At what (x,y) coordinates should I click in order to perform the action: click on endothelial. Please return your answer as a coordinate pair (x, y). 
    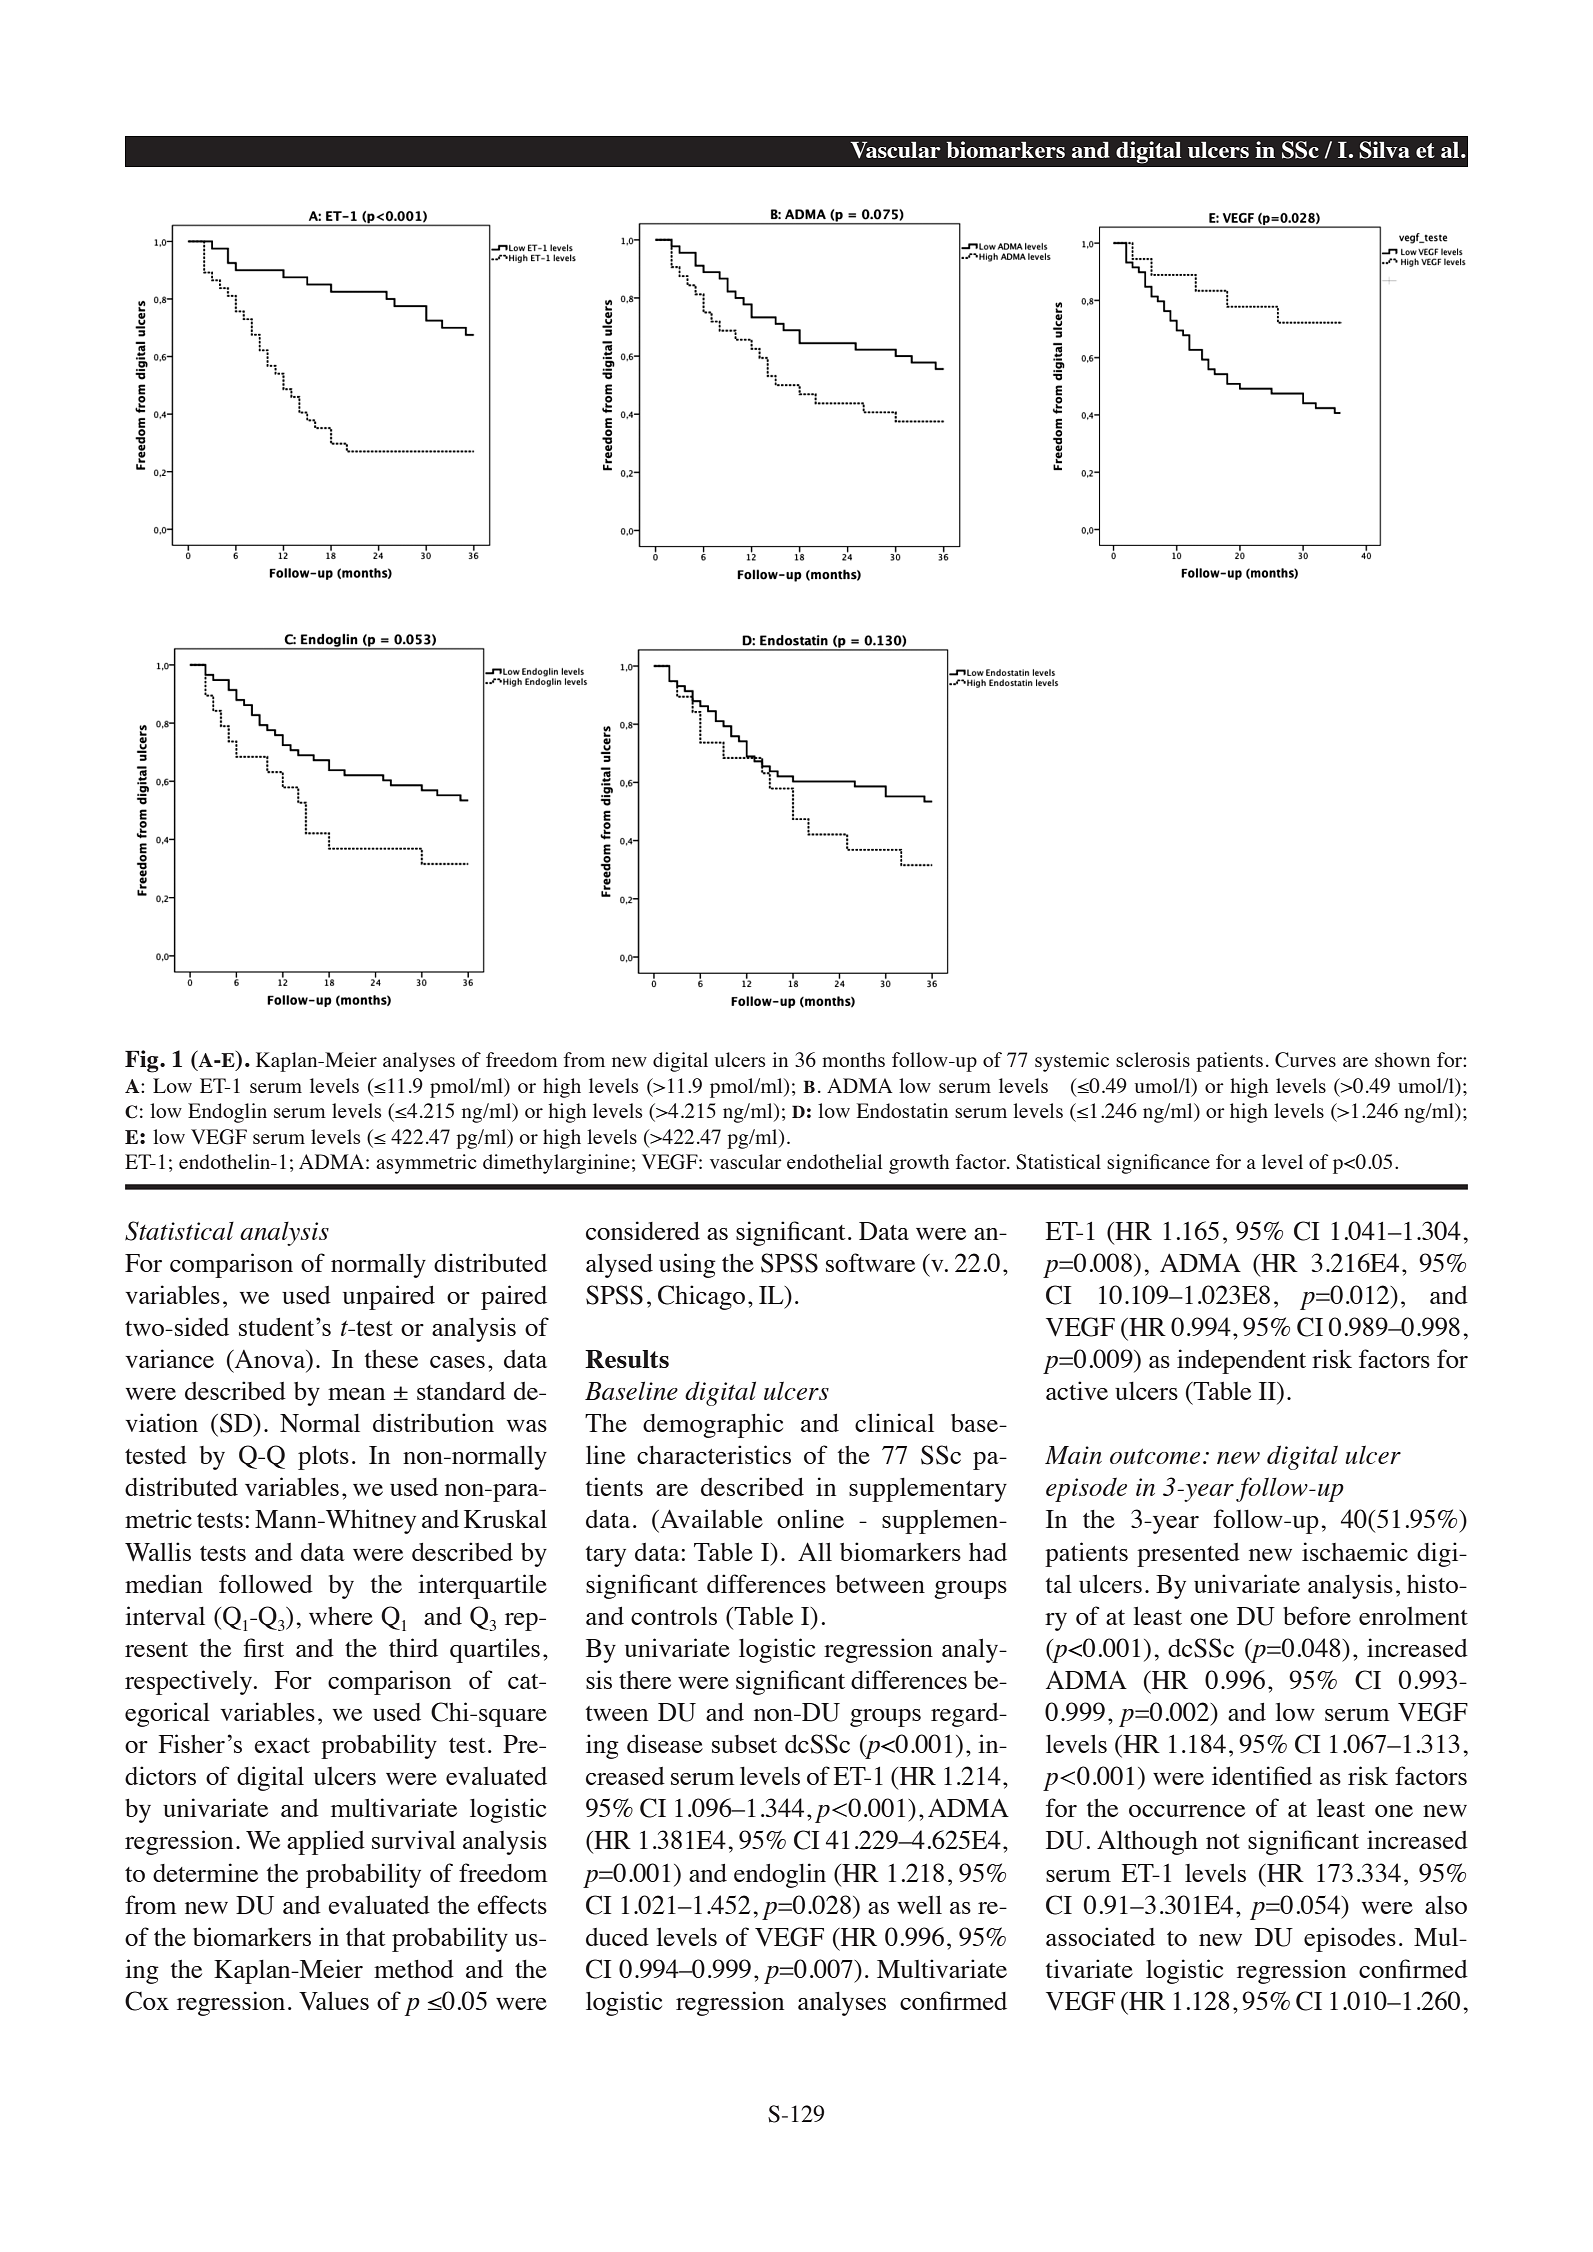
    Looking at the image, I should click on (834, 1161).
